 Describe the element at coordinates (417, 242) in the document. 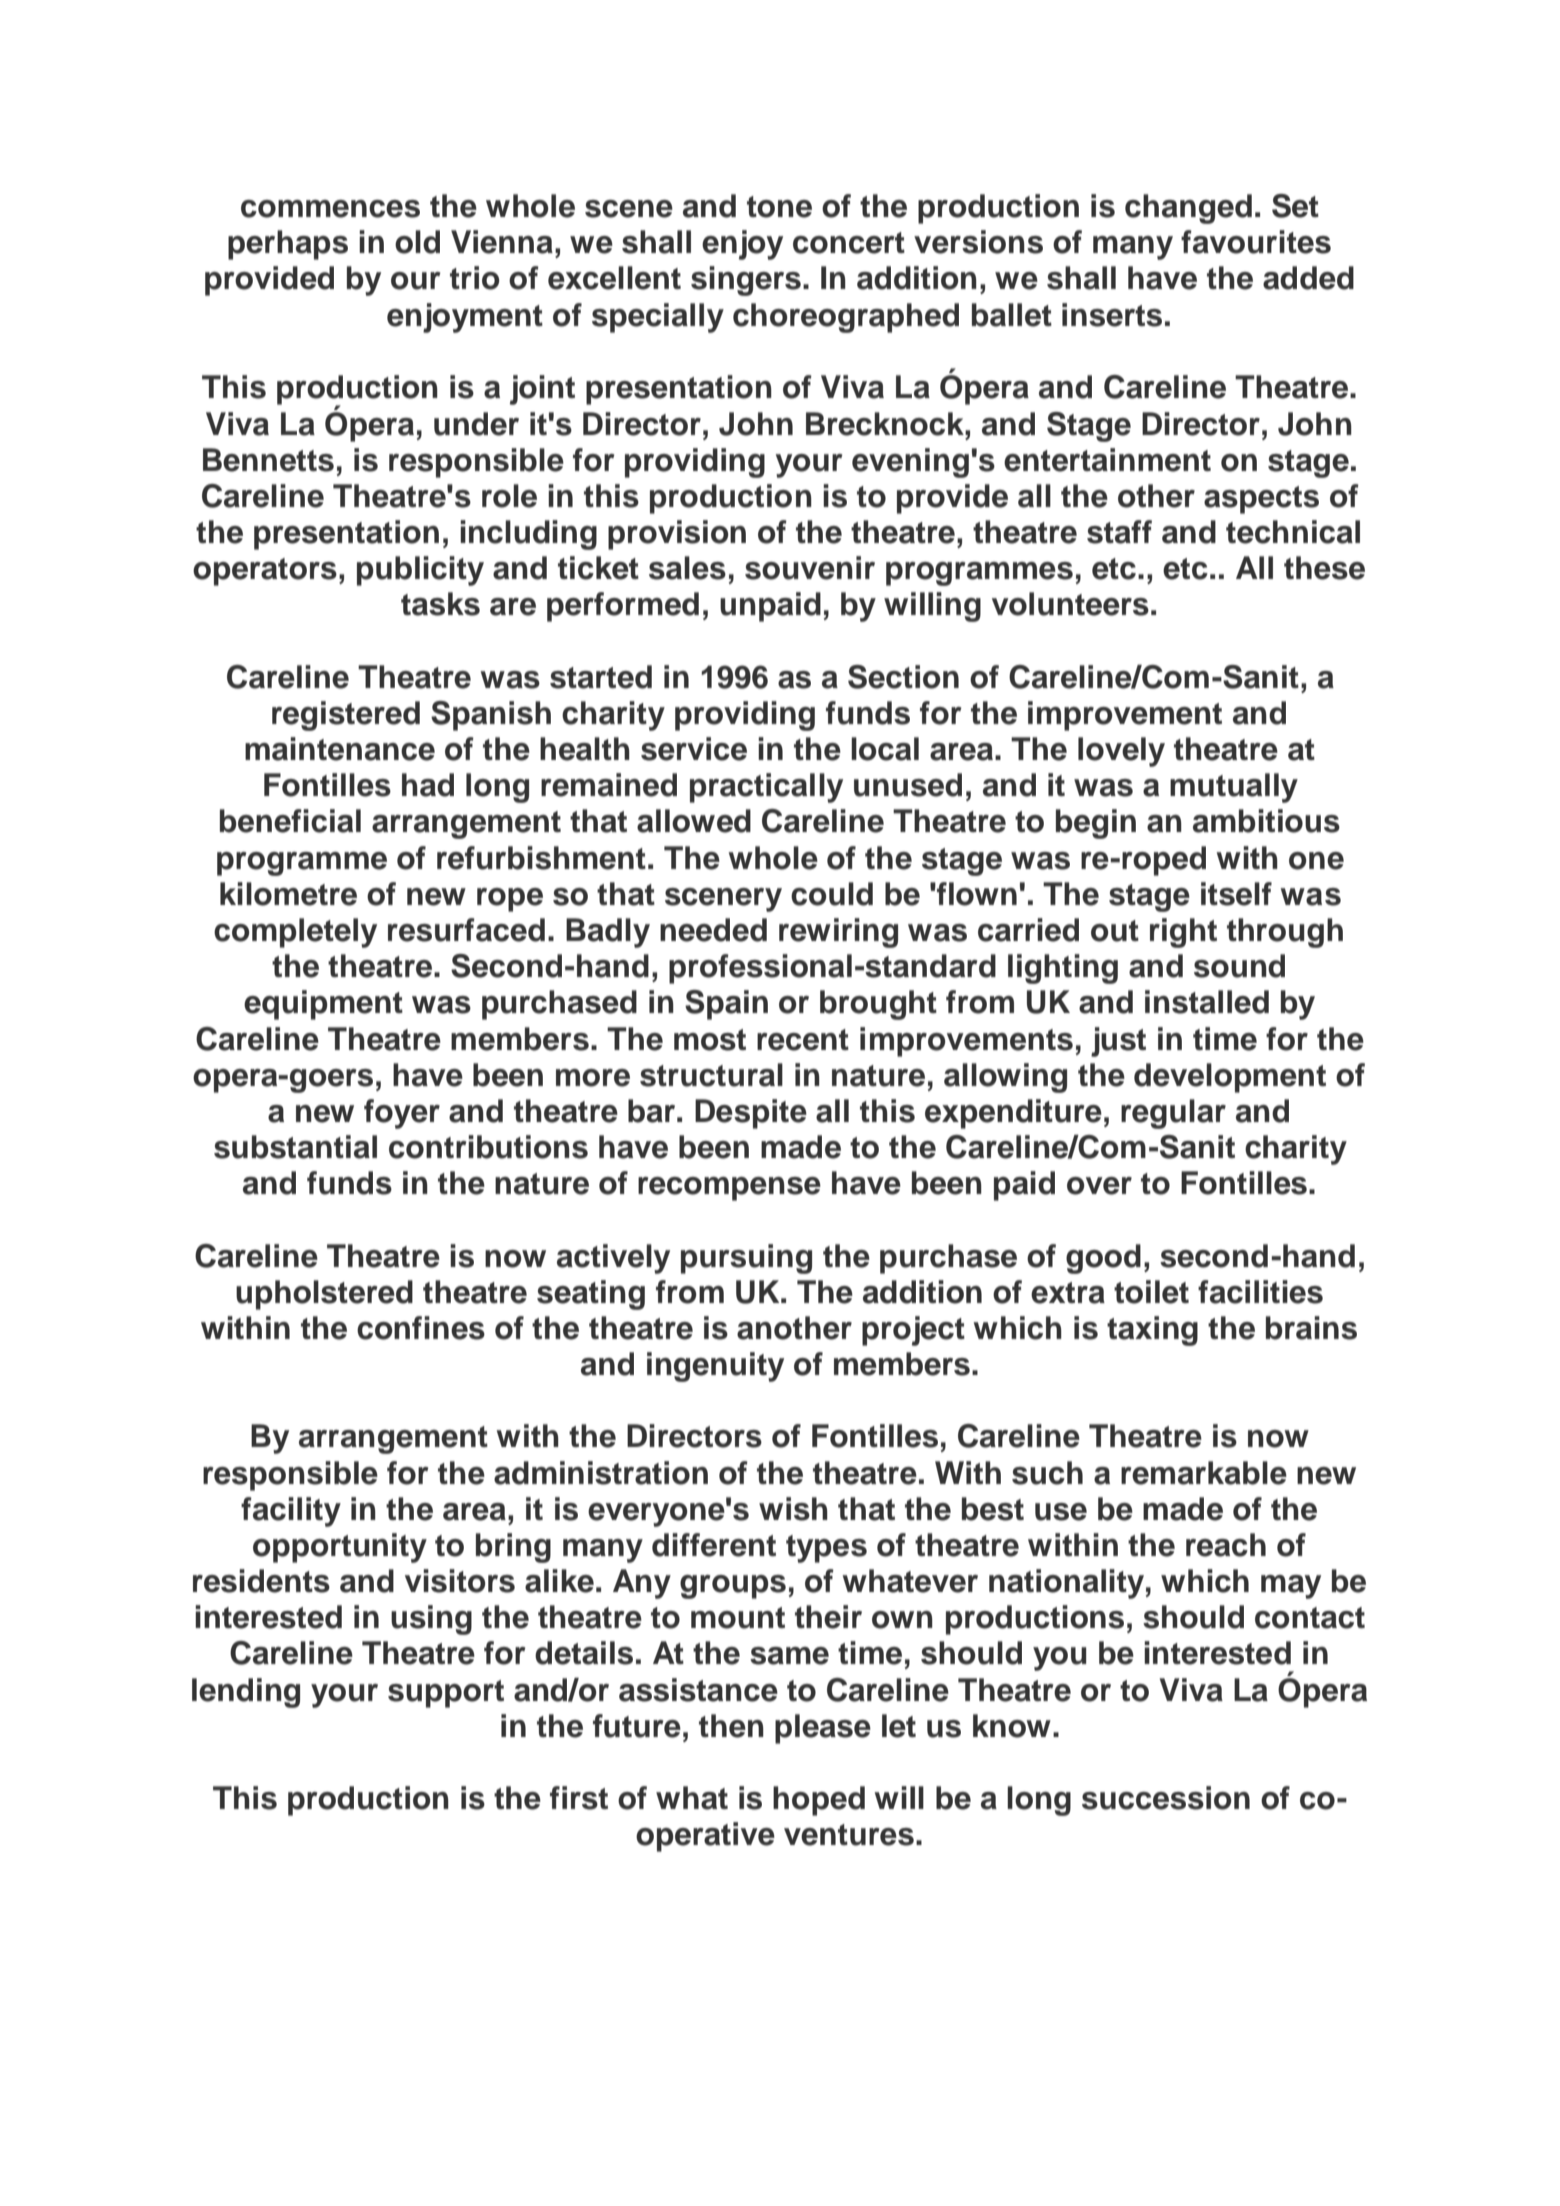

I see `old` at that location.
